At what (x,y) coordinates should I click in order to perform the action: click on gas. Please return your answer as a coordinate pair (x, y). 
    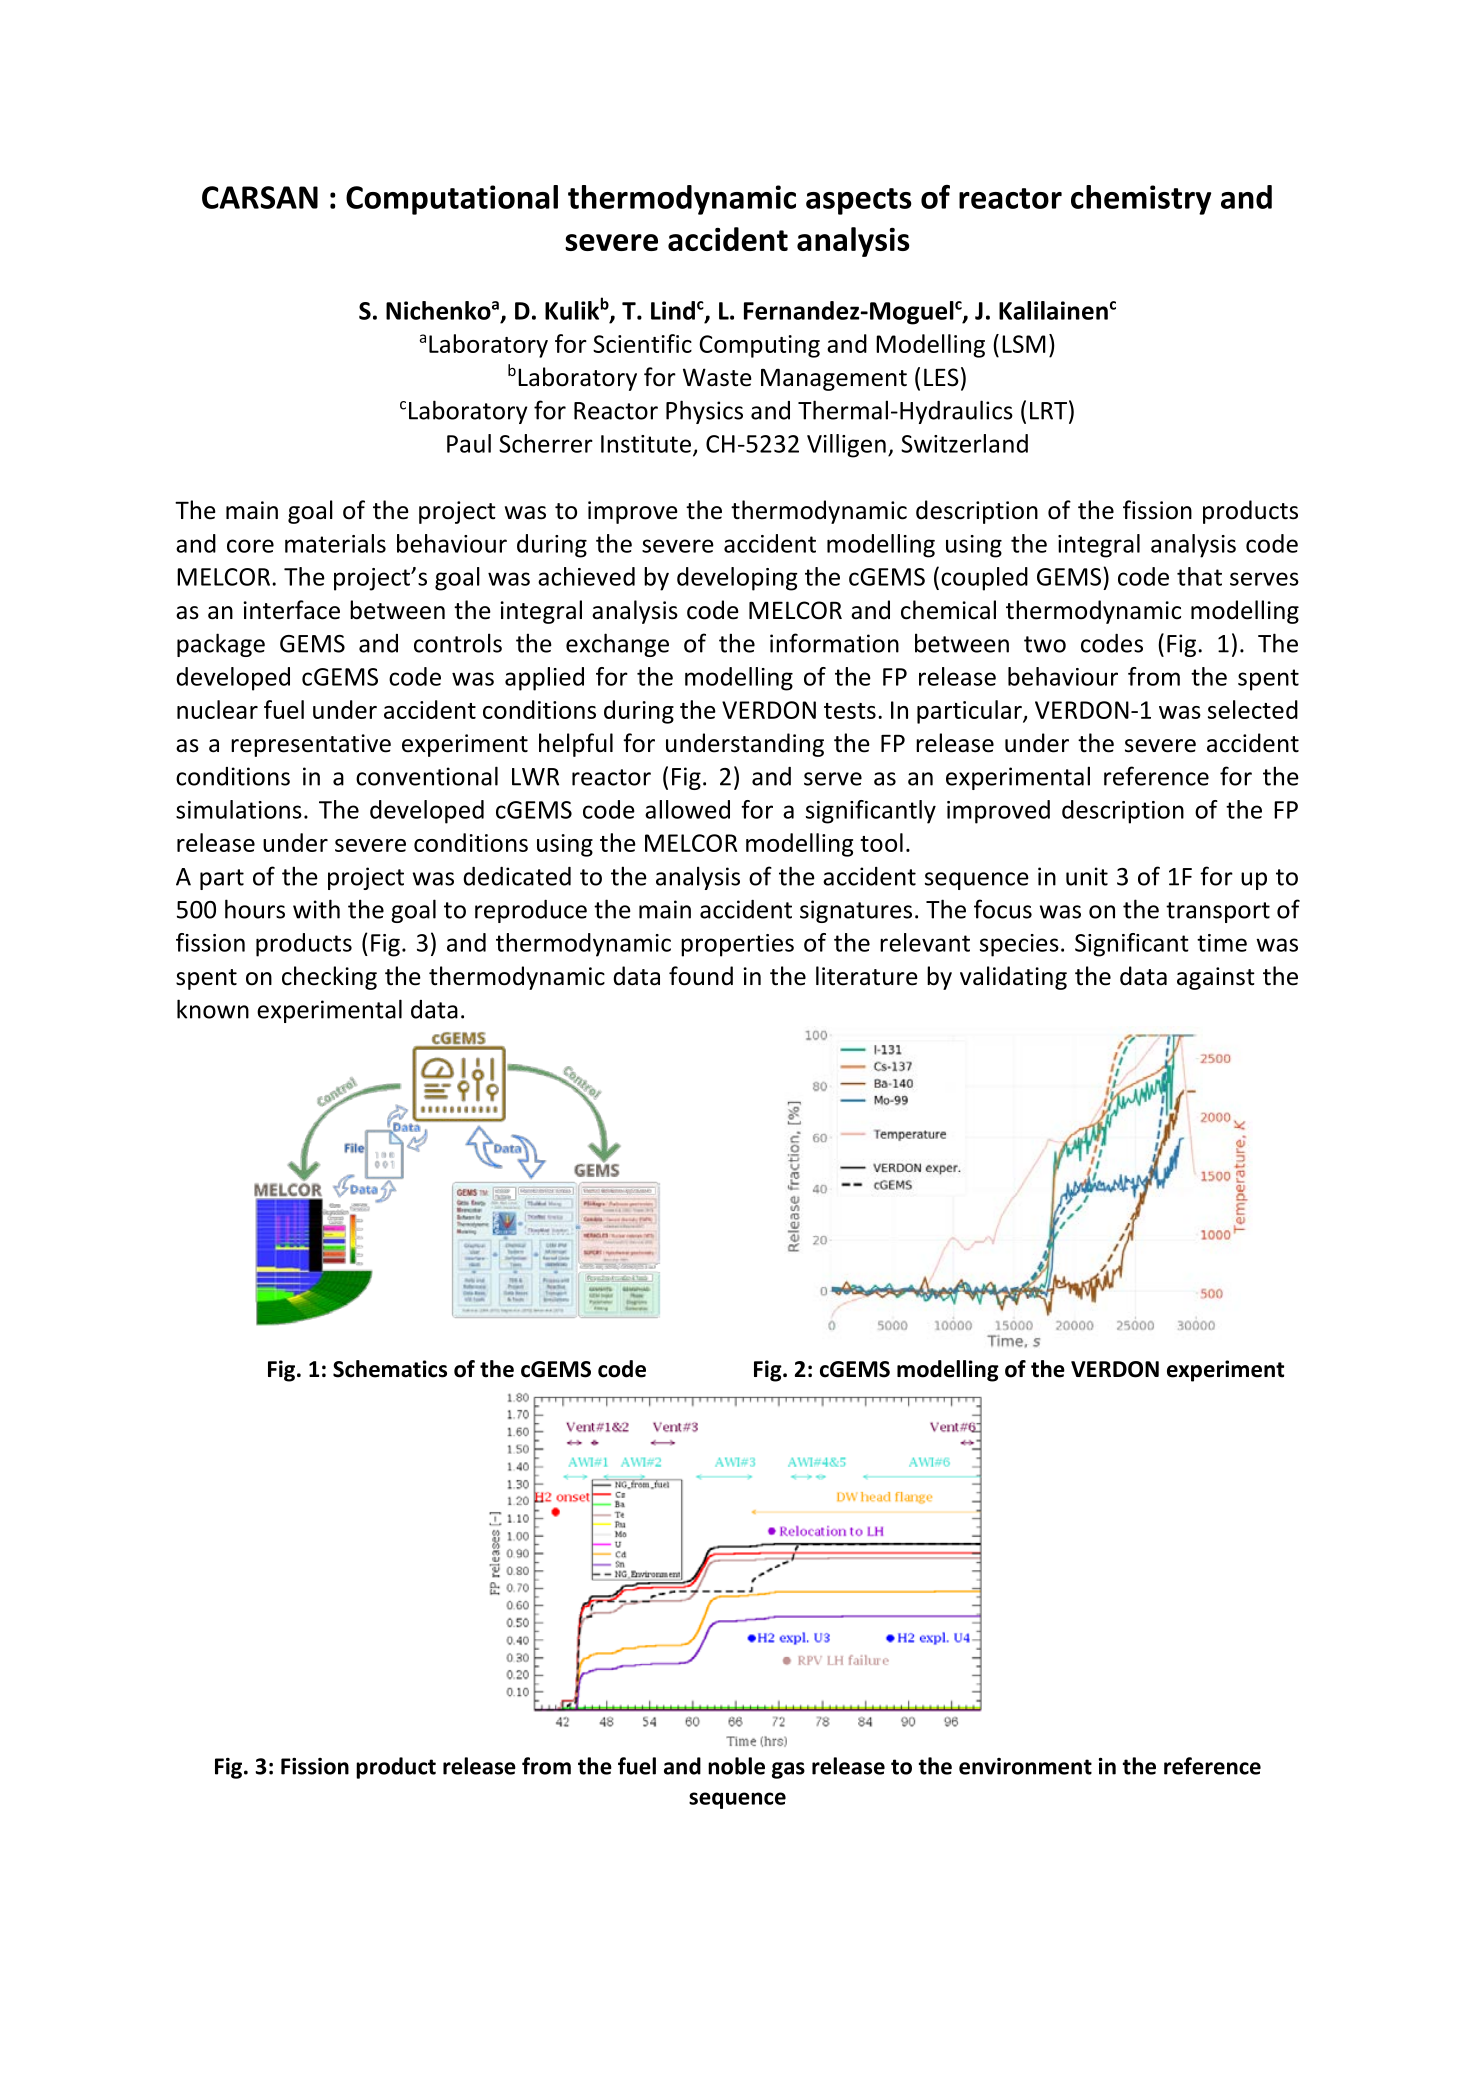
    Looking at the image, I should click on (788, 1770).
